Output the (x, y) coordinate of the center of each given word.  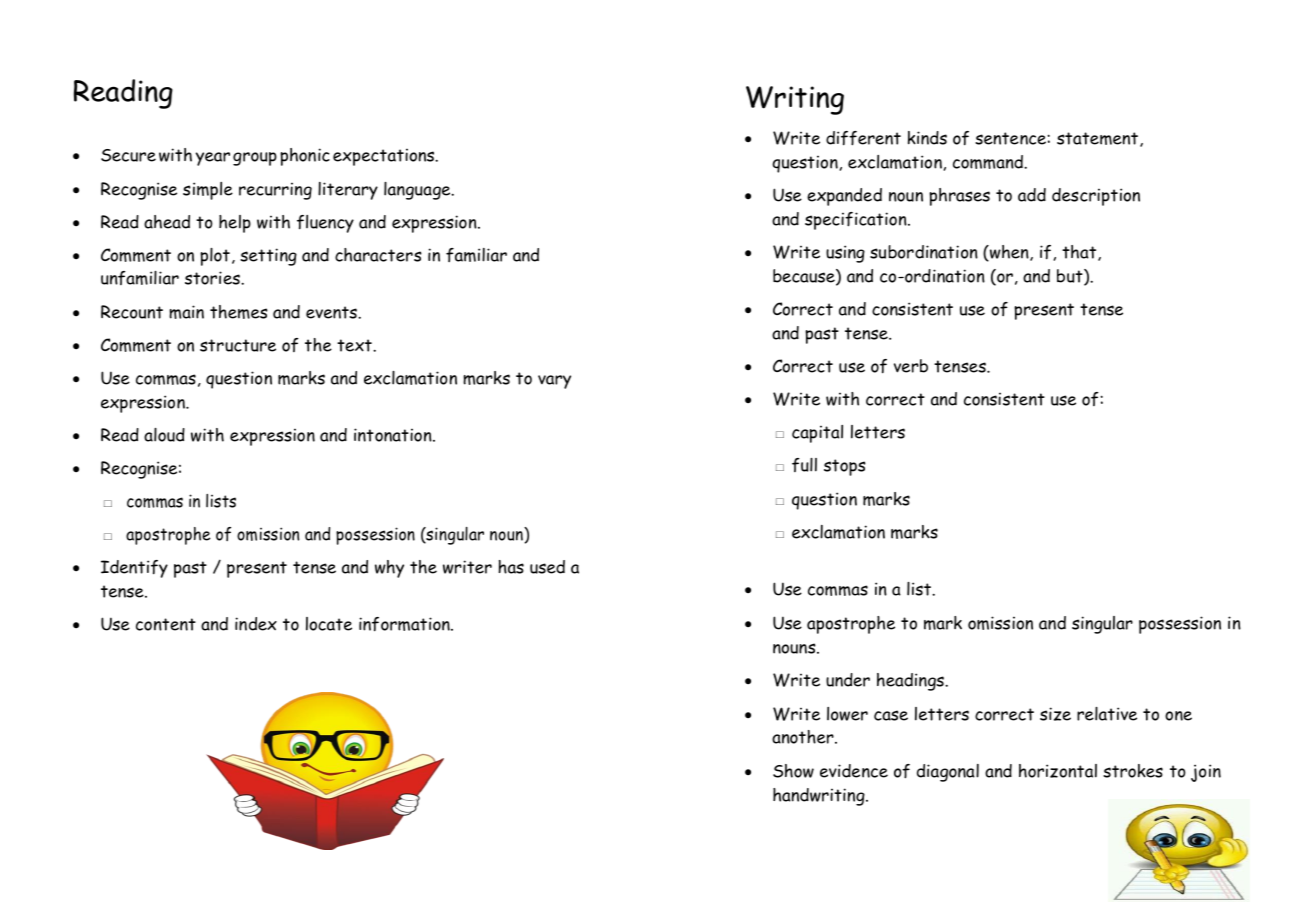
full (804, 465)
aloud (164, 435)
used (547, 567)
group (255, 159)
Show (793, 771)
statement (1099, 139)
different (863, 138)
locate (329, 624)
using (845, 254)
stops (845, 467)
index (256, 624)
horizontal (1058, 771)
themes (239, 312)
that (1080, 253)
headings (911, 682)
